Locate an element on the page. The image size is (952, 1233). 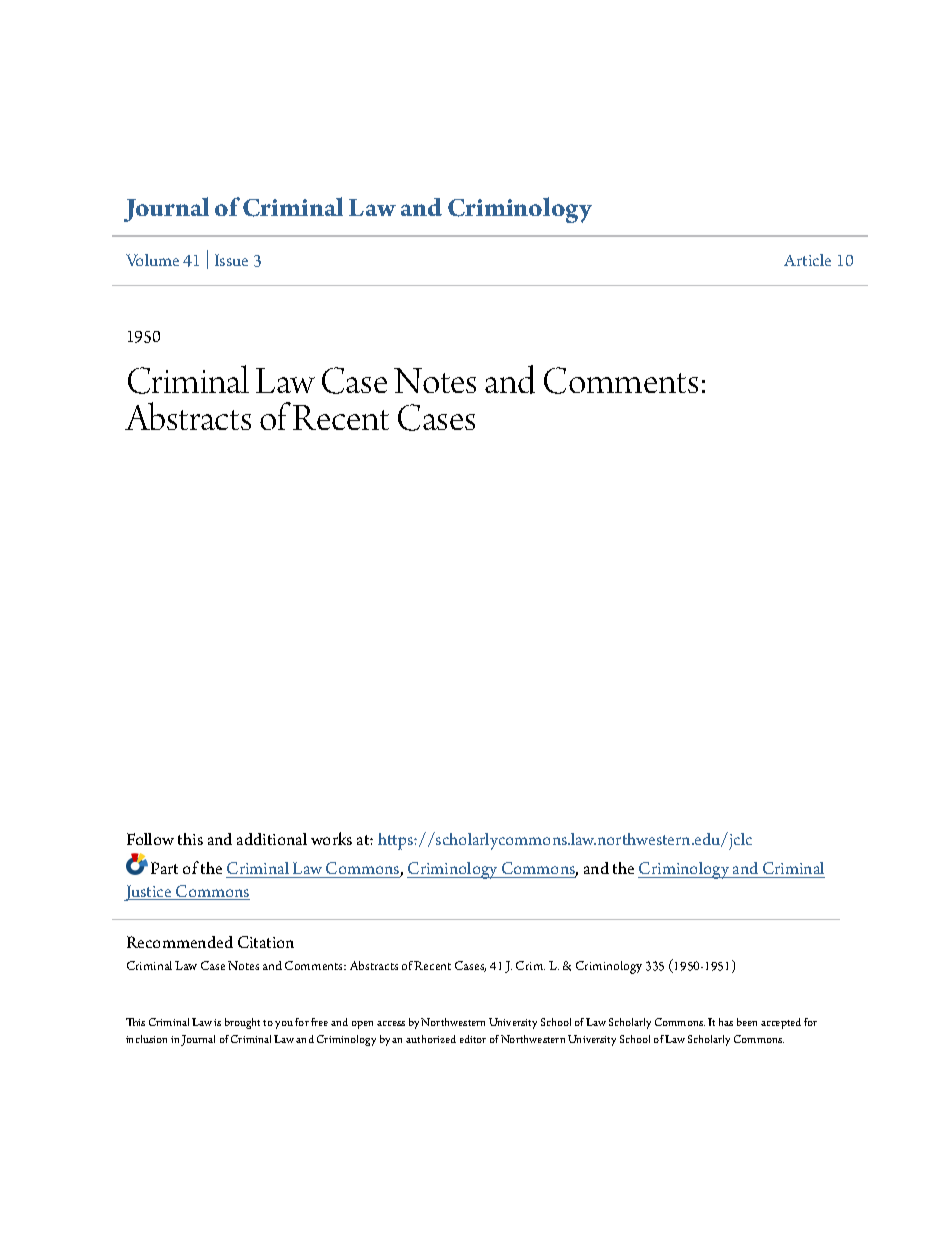
Article is located at coordinates (807, 260).
